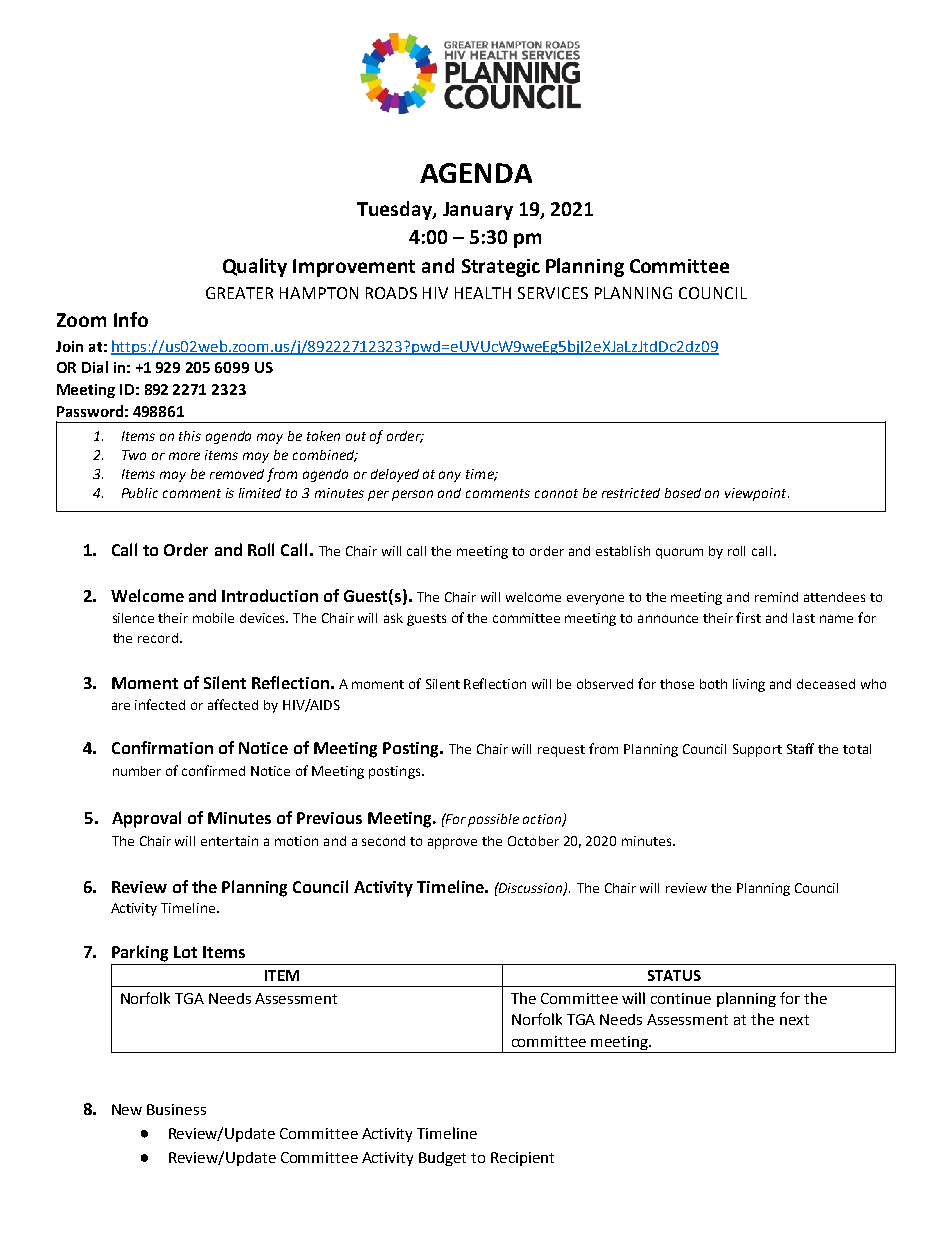  I want to click on Budget, so click(442, 1159).
